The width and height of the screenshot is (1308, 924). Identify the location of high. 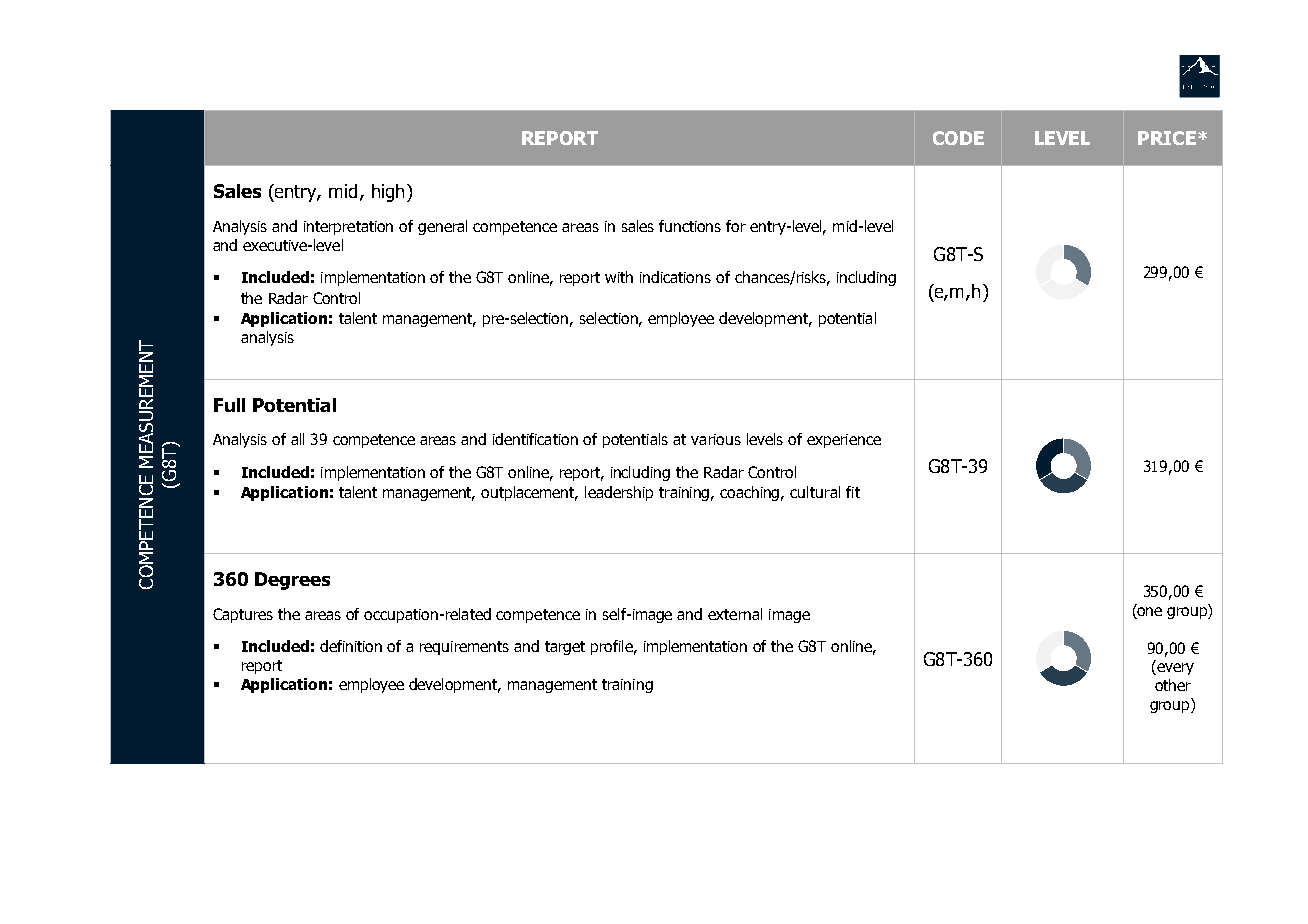
(388, 193).
